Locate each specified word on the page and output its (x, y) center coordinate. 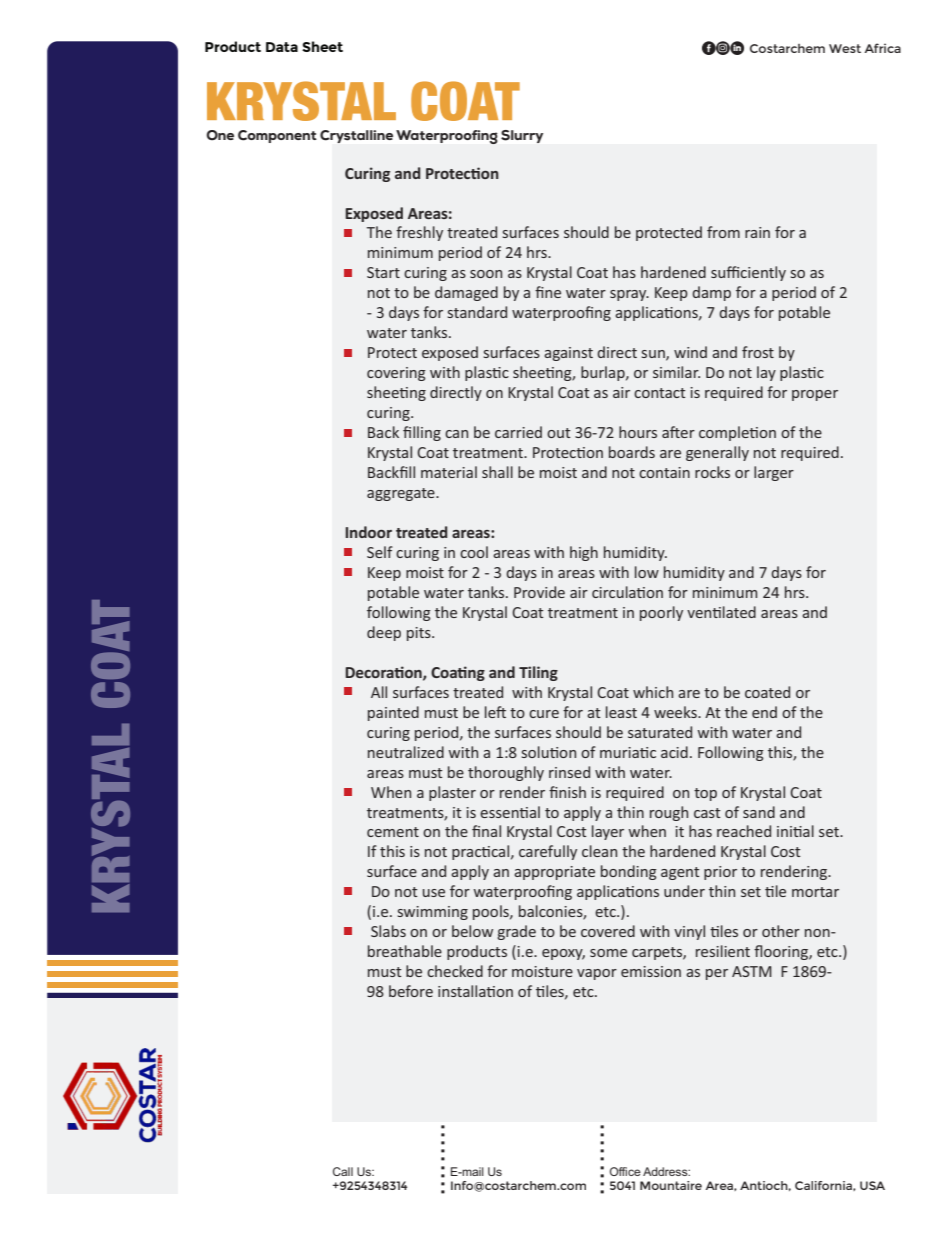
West (845, 48)
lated (739, 612)
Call (343, 1171)
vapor (597, 974)
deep (384, 633)
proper (815, 395)
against (568, 354)
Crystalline (356, 136)
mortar (815, 892)
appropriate (554, 873)
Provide (539, 592)
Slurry (522, 136)
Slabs (388, 931)
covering (396, 374)
